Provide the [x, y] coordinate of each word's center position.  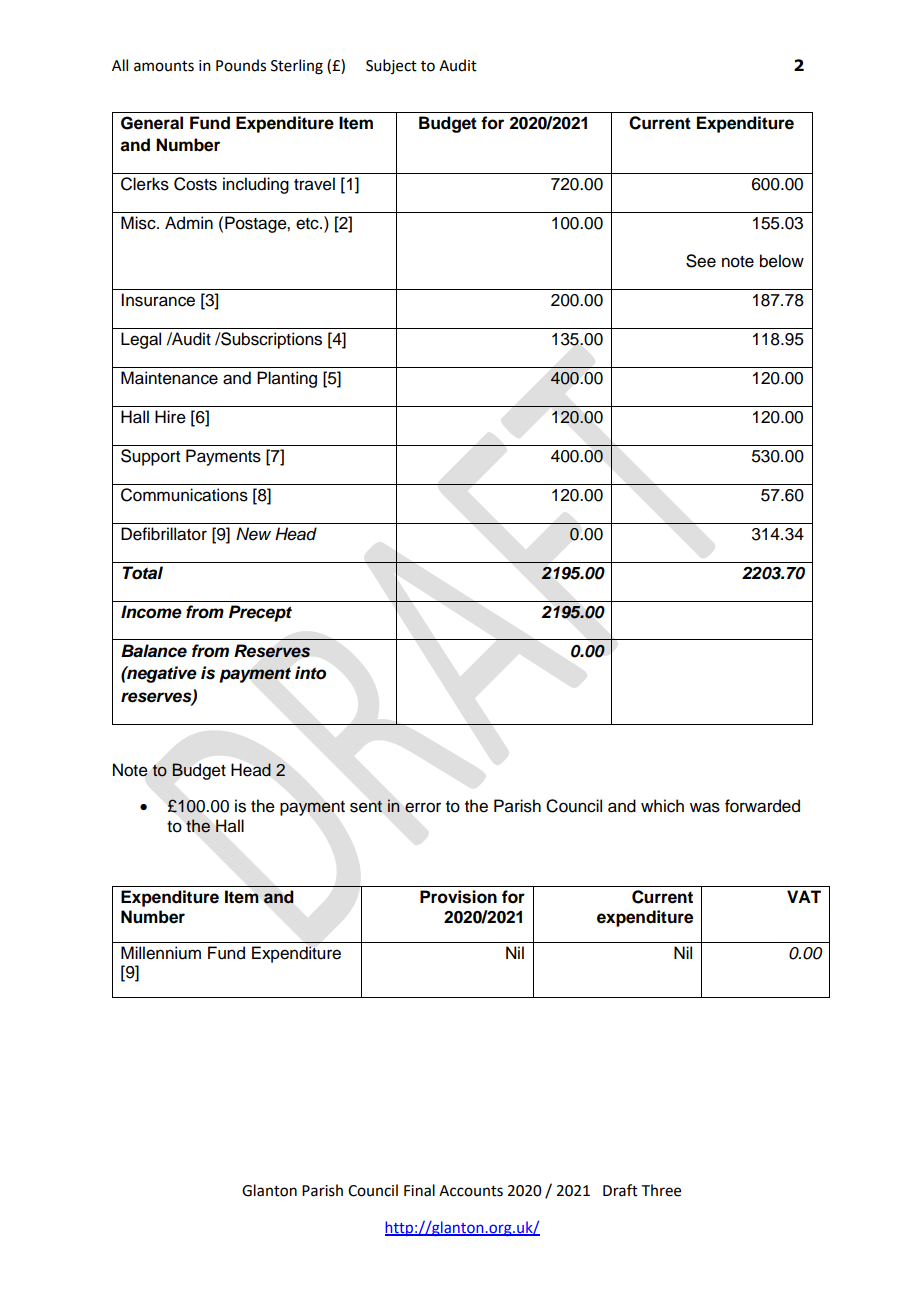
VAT [804, 896]
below [782, 261]
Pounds [241, 65]
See [701, 261]
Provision [458, 897]
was [705, 807]
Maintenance [169, 378]
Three [661, 1190]
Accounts [471, 1191]
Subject [391, 66]
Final [419, 1190]
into [310, 673]
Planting [287, 379]
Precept [260, 613]
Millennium [161, 953]
